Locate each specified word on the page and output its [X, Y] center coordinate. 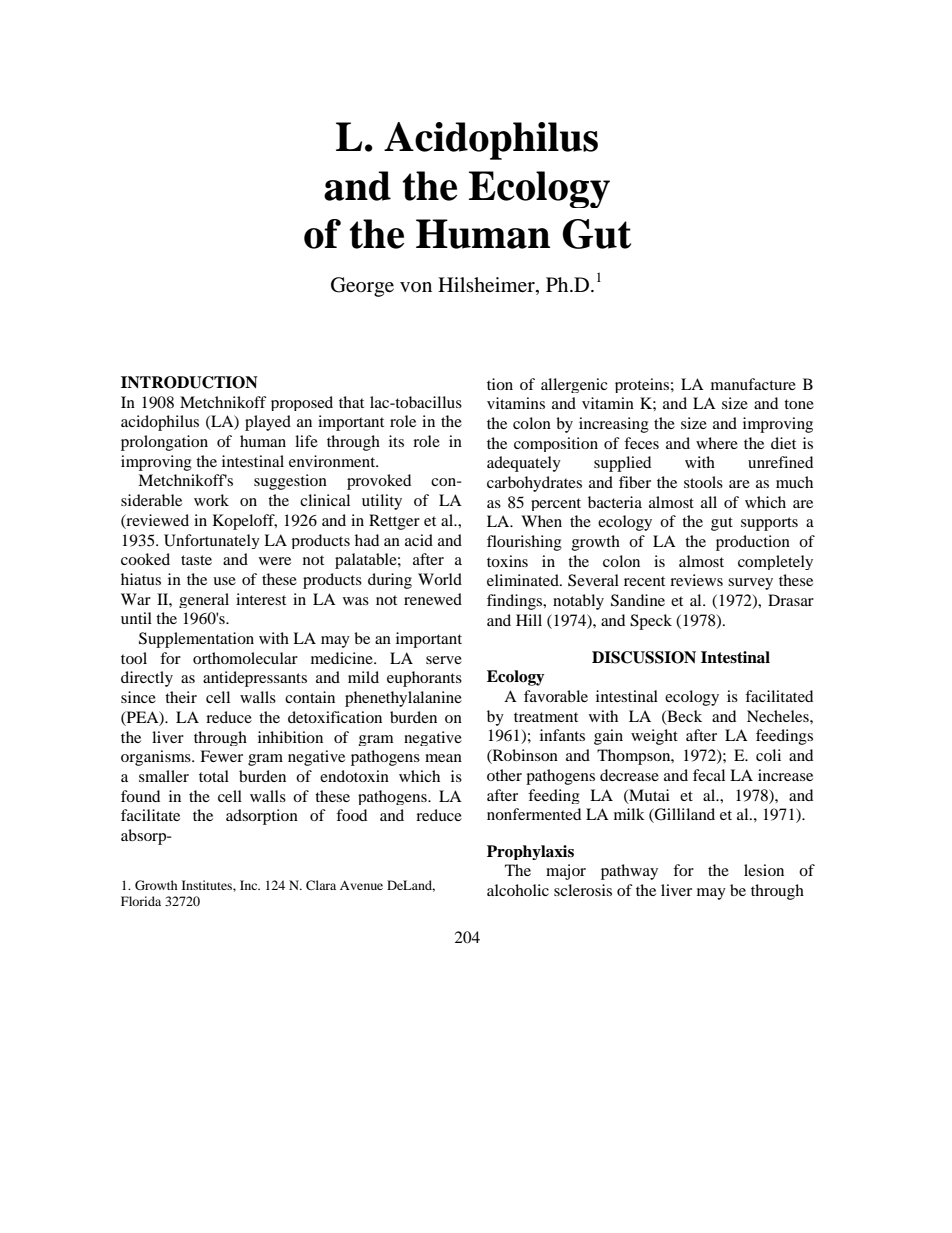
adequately [524, 464]
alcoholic [518, 890]
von [416, 287]
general [204, 600]
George [362, 287]
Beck [683, 717]
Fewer [221, 756]
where [717, 443]
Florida [141, 901]
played [268, 423]
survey [750, 584]
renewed [433, 599]
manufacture [753, 384]
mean [443, 758]
